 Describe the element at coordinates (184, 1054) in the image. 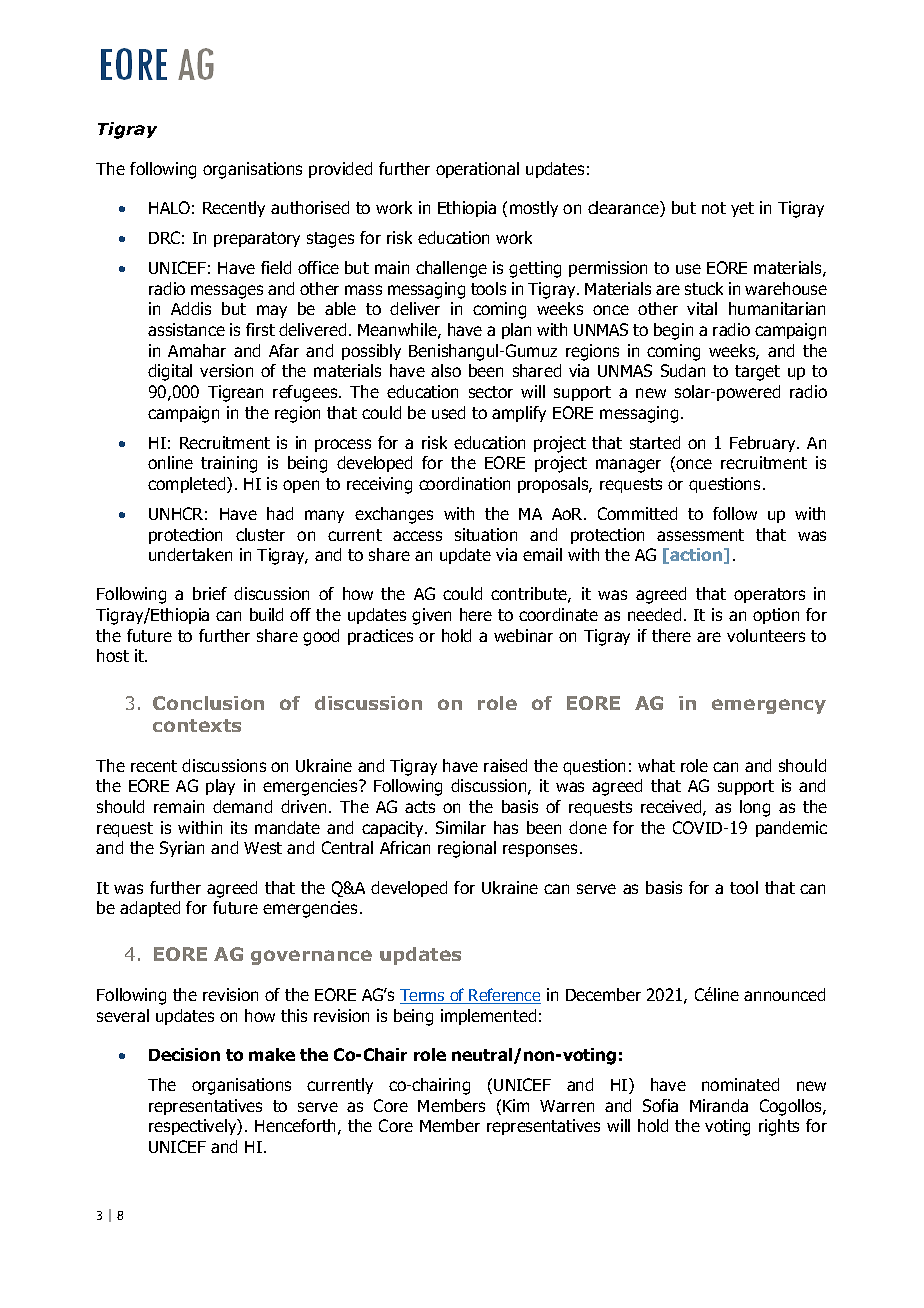

I see `Decision` at that location.
